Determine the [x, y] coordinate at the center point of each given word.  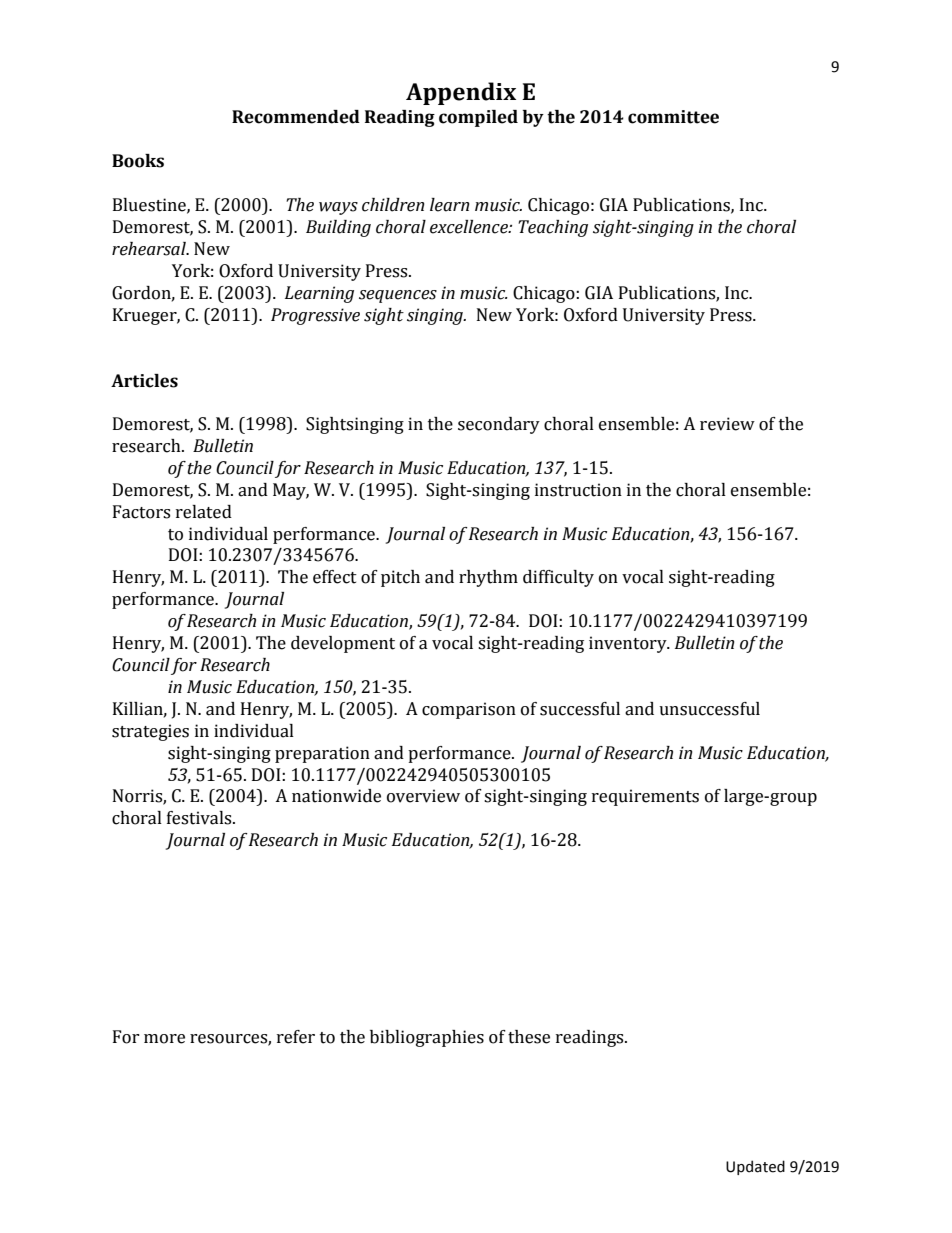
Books [138, 161]
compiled [478, 118]
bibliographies [427, 1038]
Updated [755, 1167]
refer [296, 1037]
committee [673, 117]
